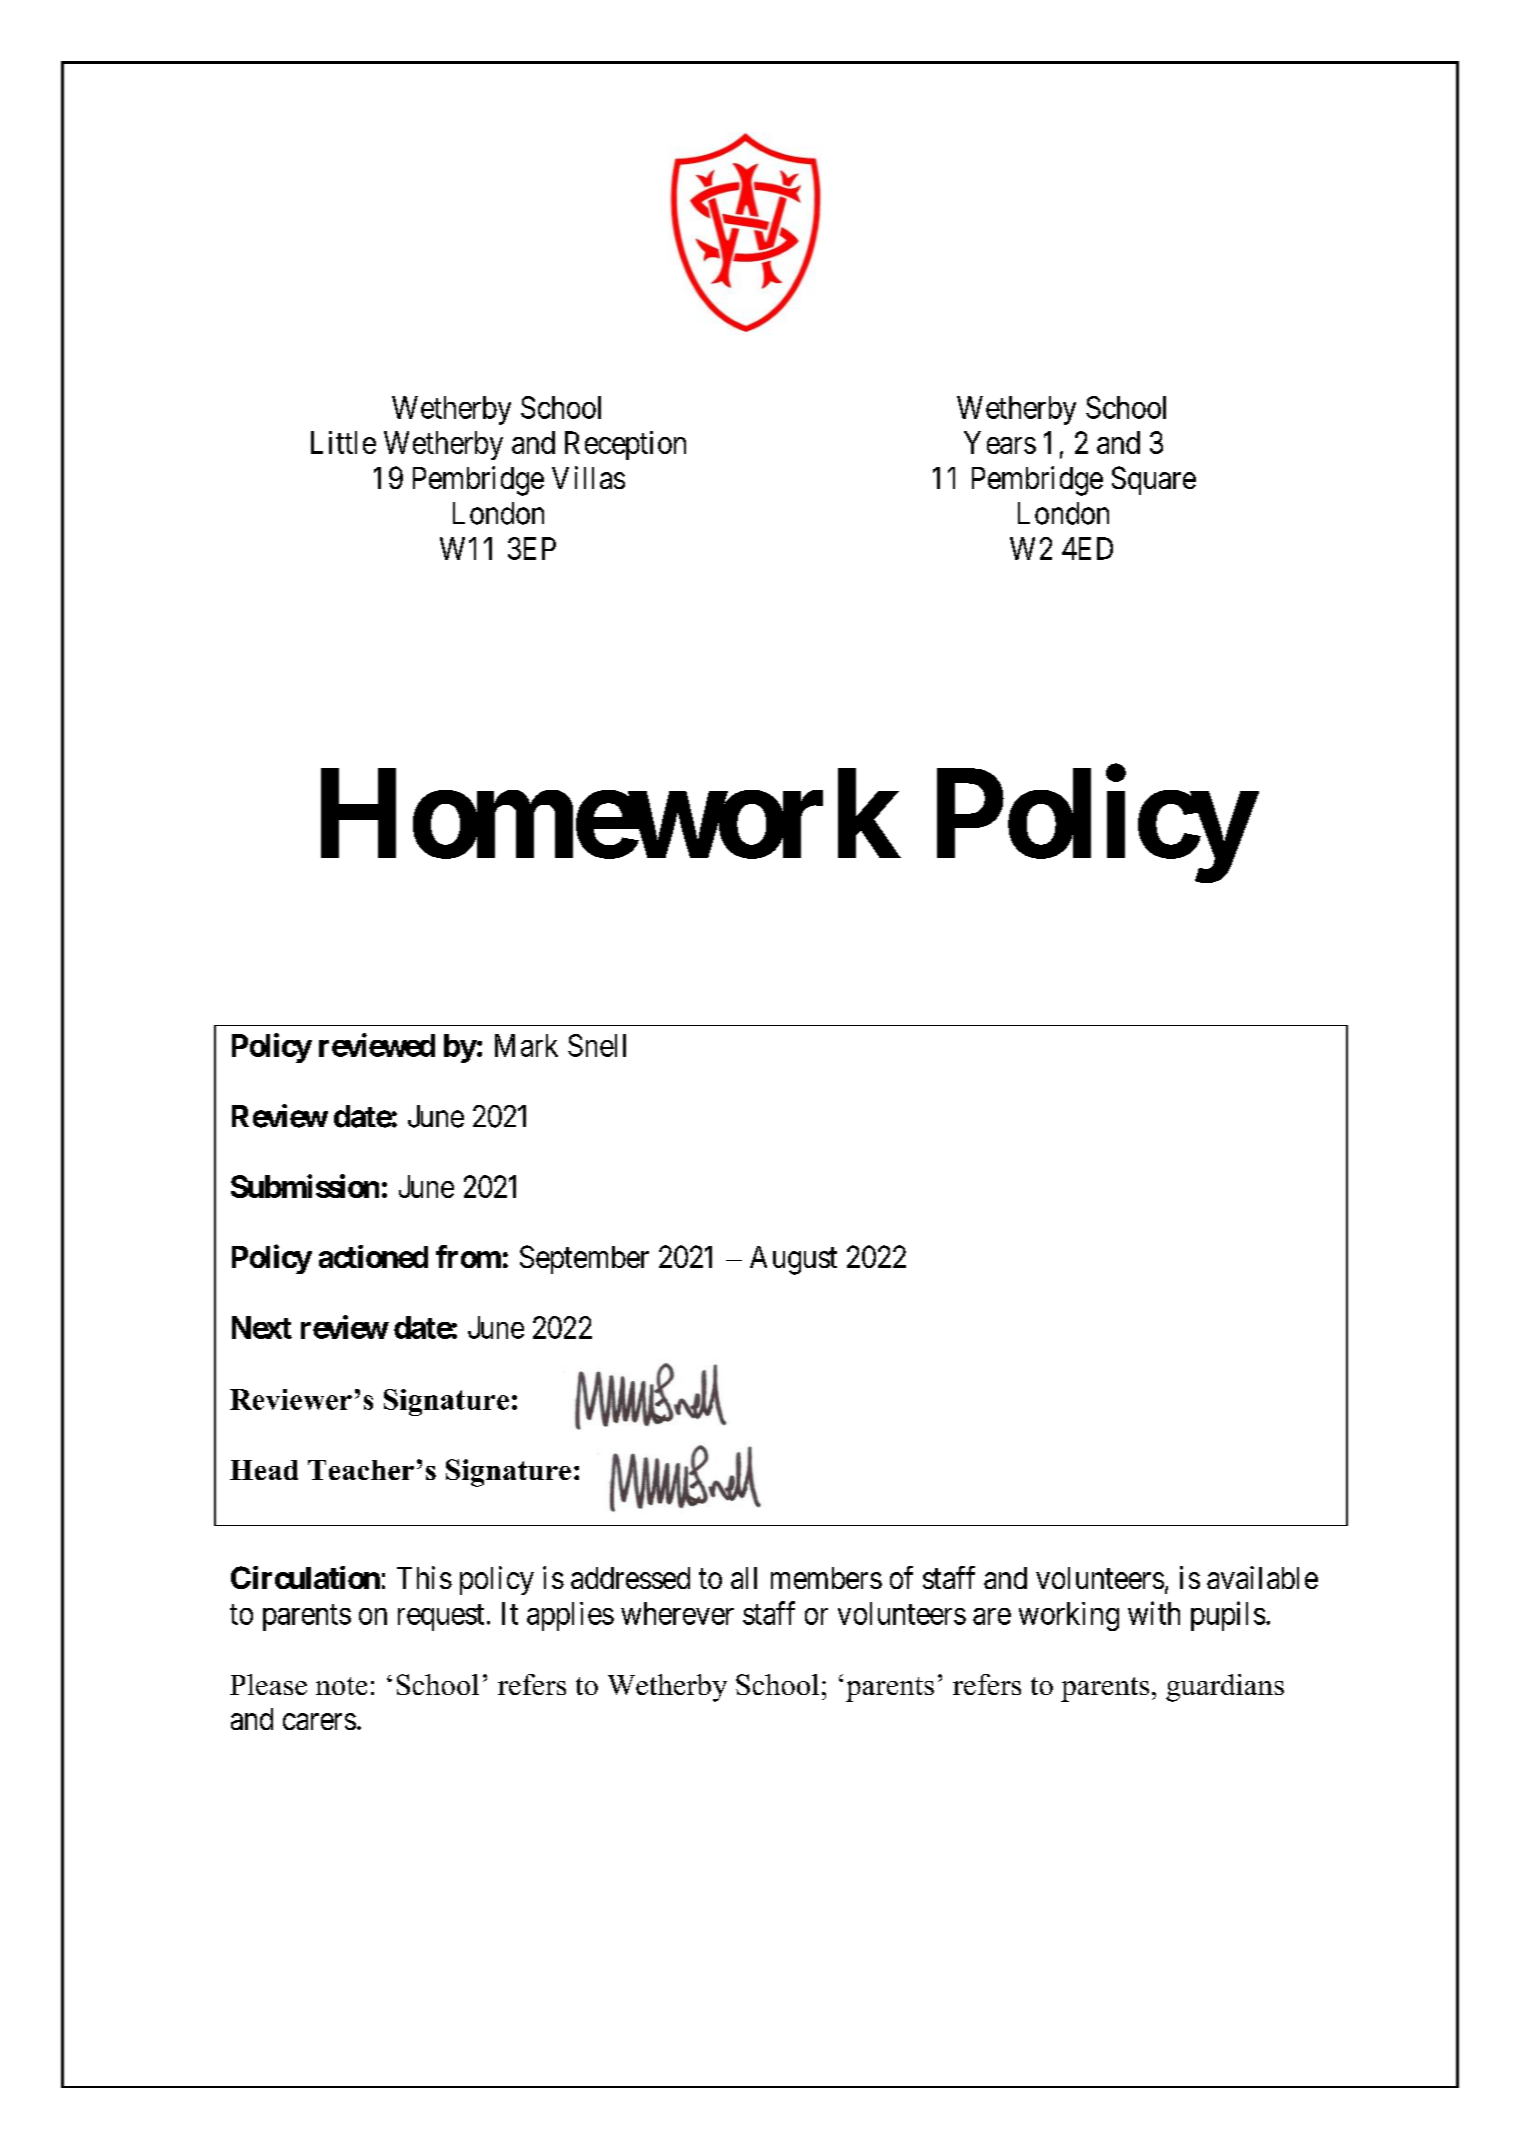 This screenshot has width=1520, height=2149. Describe the element at coordinates (1154, 480) in the screenshot. I see `Square` at that location.
